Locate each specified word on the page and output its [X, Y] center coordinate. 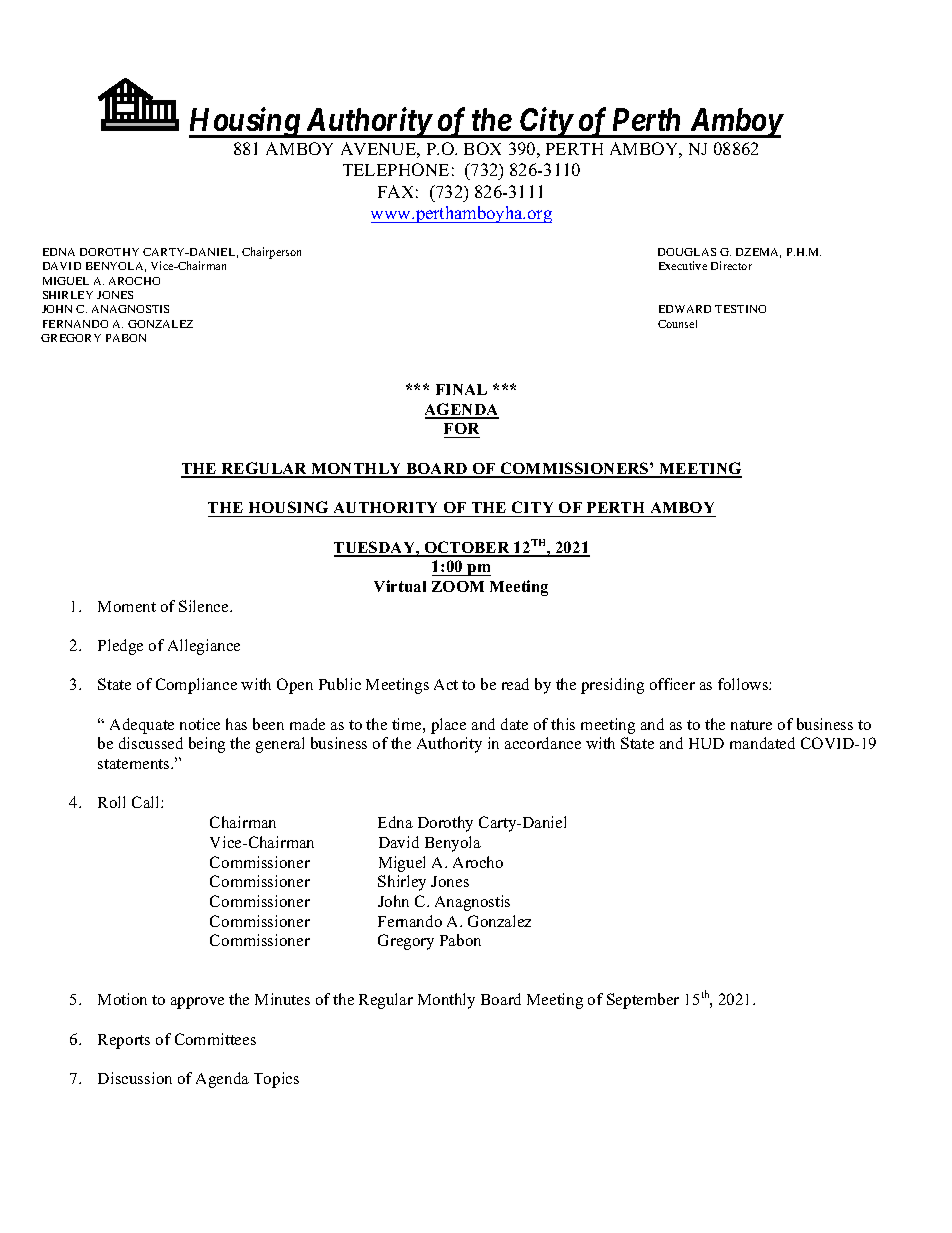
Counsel [677, 324]
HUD [706, 743]
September [643, 1001]
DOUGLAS [687, 252]
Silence [205, 606]
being [207, 745]
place [448, 726]
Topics [276, 1080]
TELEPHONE [396, 169]
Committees [215, 1039]
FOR [462, 430]
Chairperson [271, 253]
